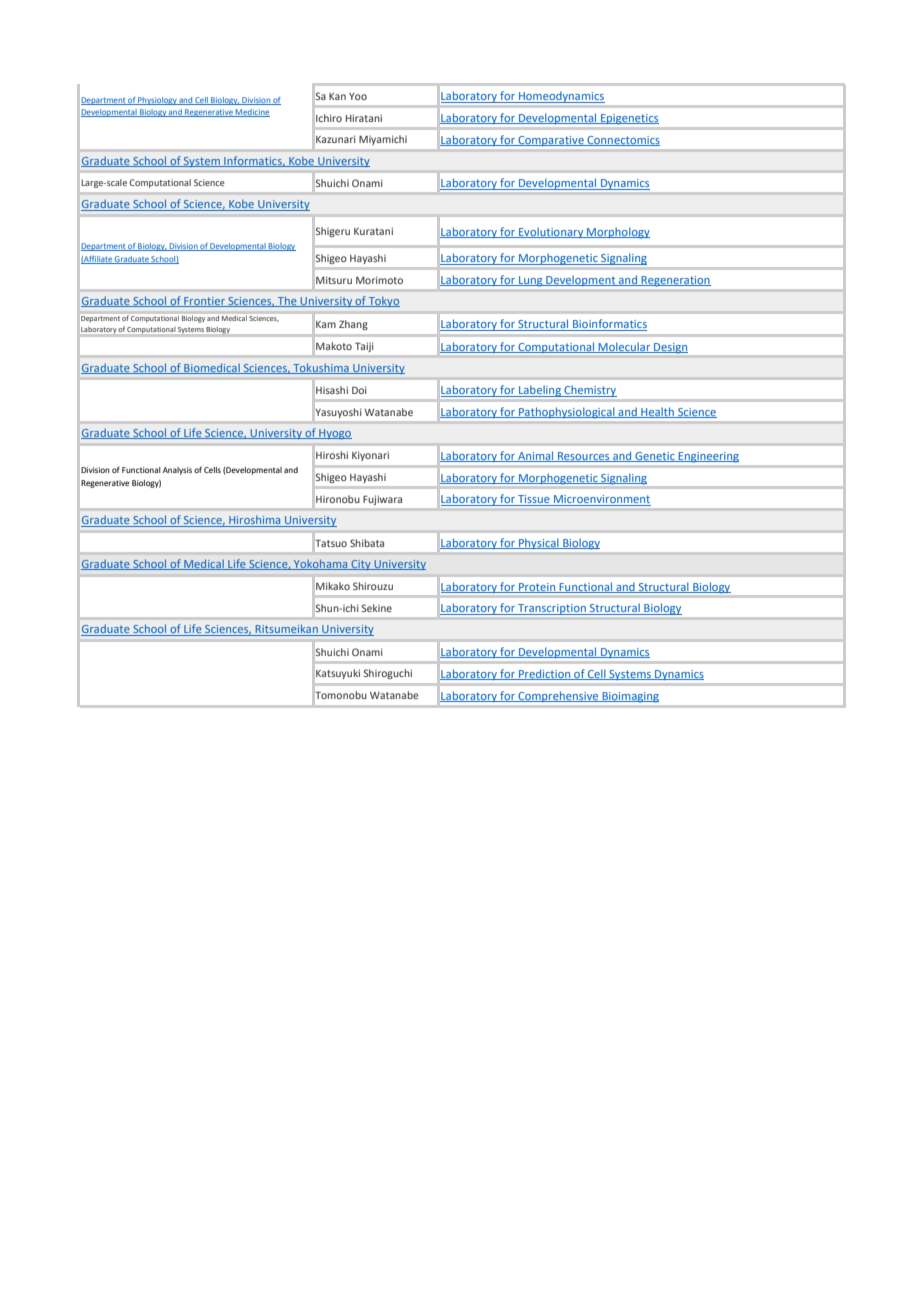 The image size is (924, 1308). Describe the element at coordinates (382, 500) in the screenshot. I see `Fujiwara` at that location.
